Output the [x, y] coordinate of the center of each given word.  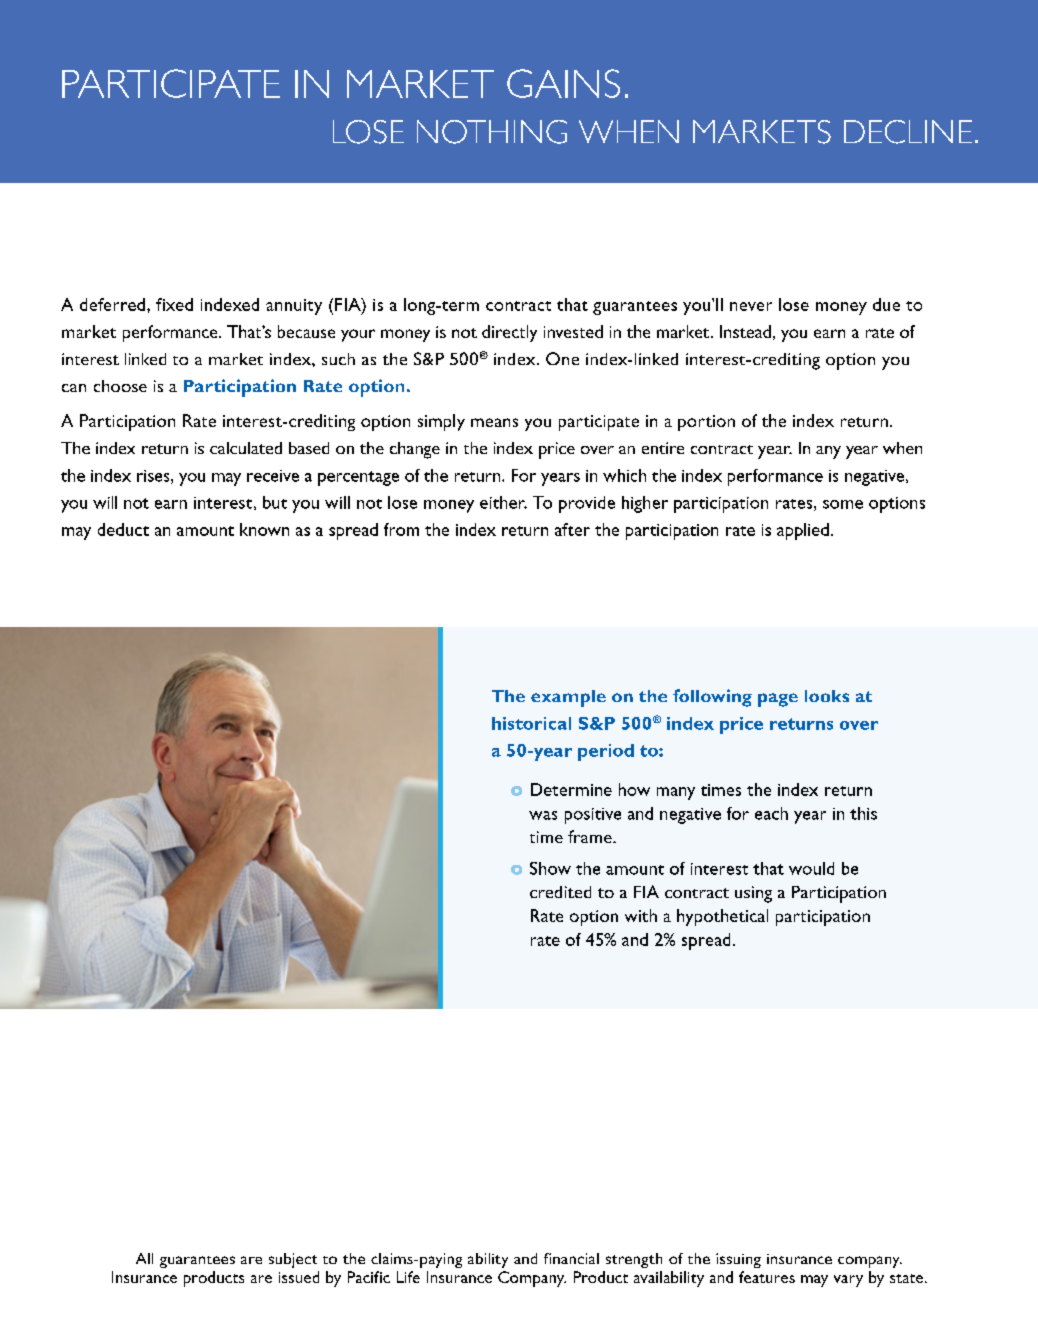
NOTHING [492, 132]
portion [706, 423]
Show [550, 868]
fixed [174, 304]
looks [827, 696]
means [494, 422]
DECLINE [908, 132]
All [144, 1258]
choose [120, 386]
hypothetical [722, 917]
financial [571, 1258]
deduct [123, 529]
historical [531, 723]
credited [560, 892]
